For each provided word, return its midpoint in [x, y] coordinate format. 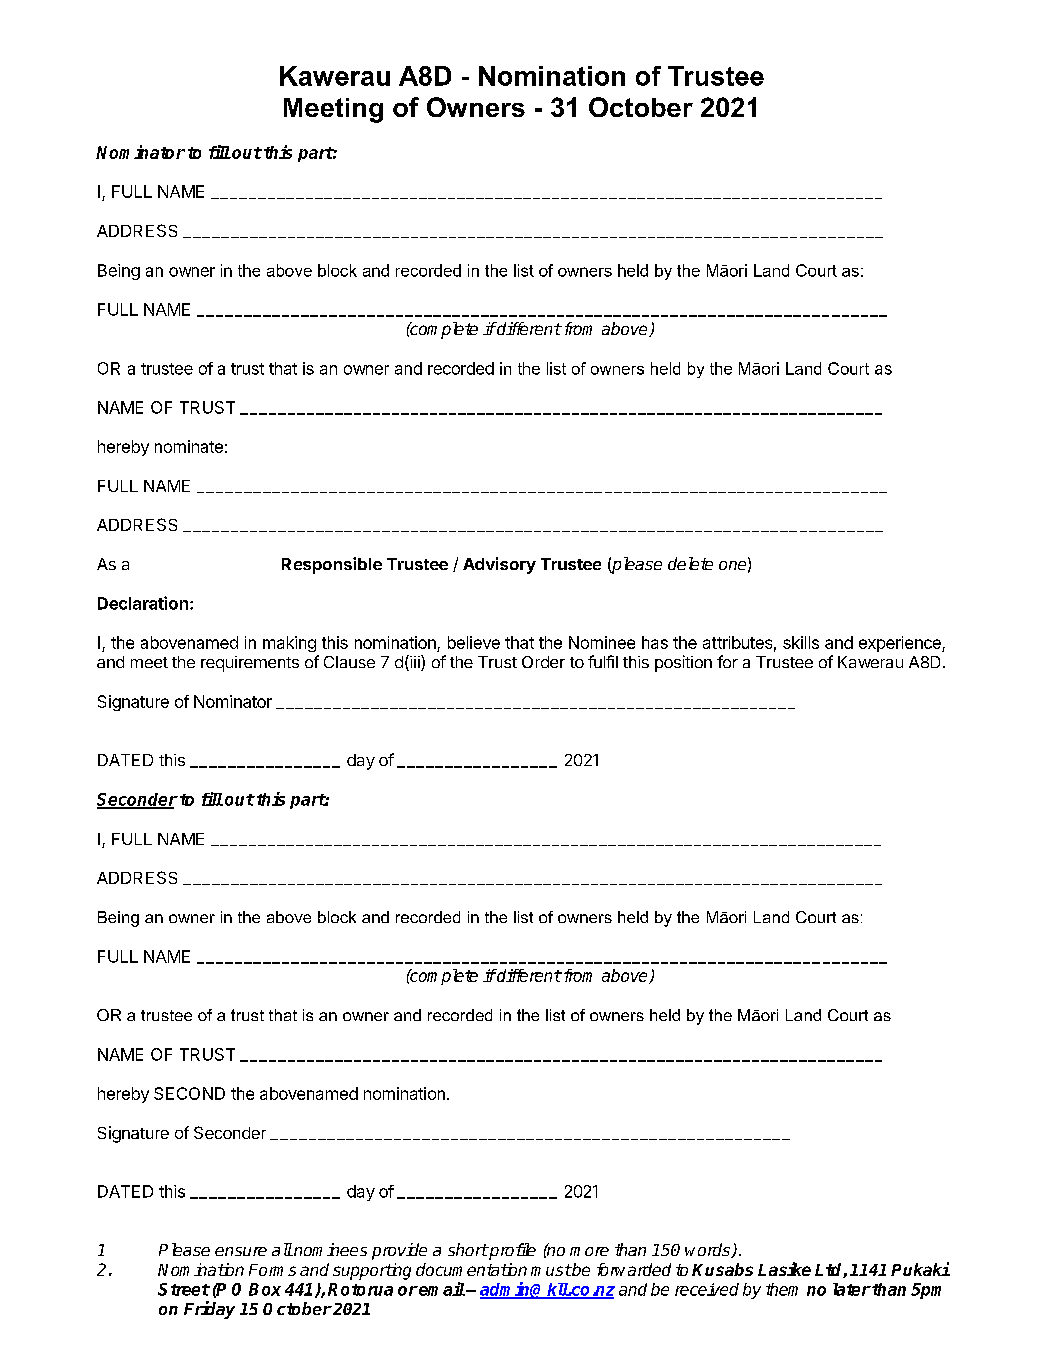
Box [265, 1289]
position [683, 663]
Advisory [499, 565]
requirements [250, 664]
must [551, 1270]
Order [543, 662]
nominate [189, 446]
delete [690, 563]
